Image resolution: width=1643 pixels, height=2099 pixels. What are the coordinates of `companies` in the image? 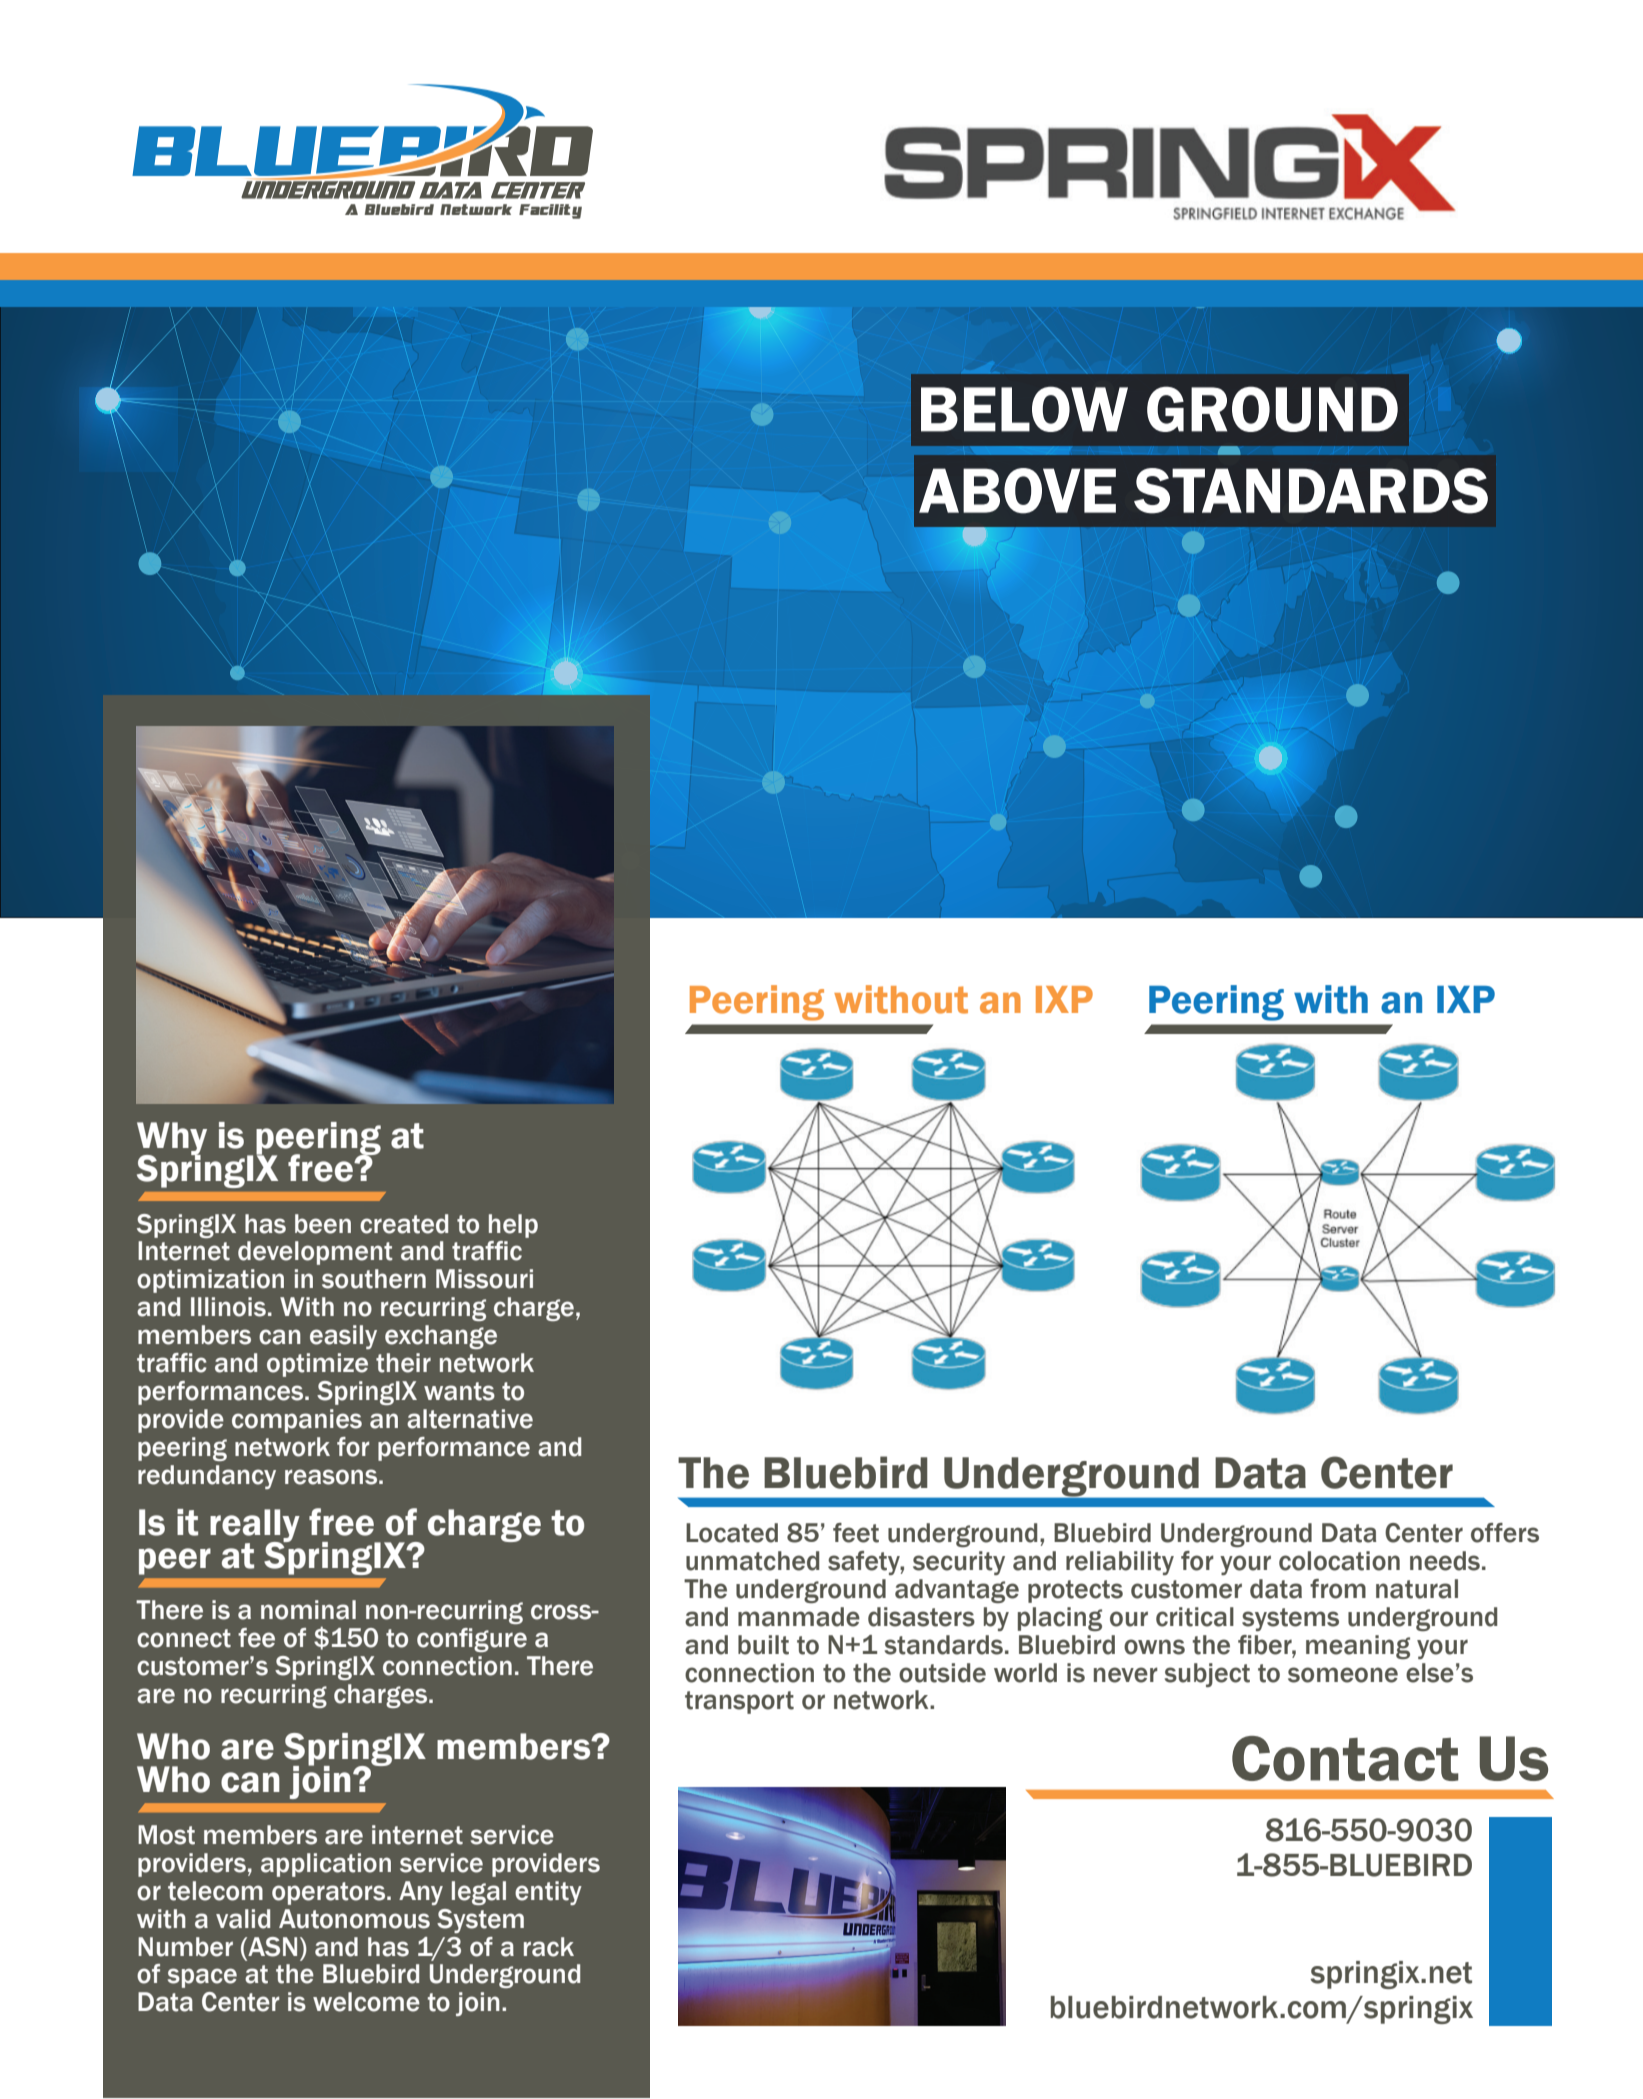 It's located at (297, 1421).
